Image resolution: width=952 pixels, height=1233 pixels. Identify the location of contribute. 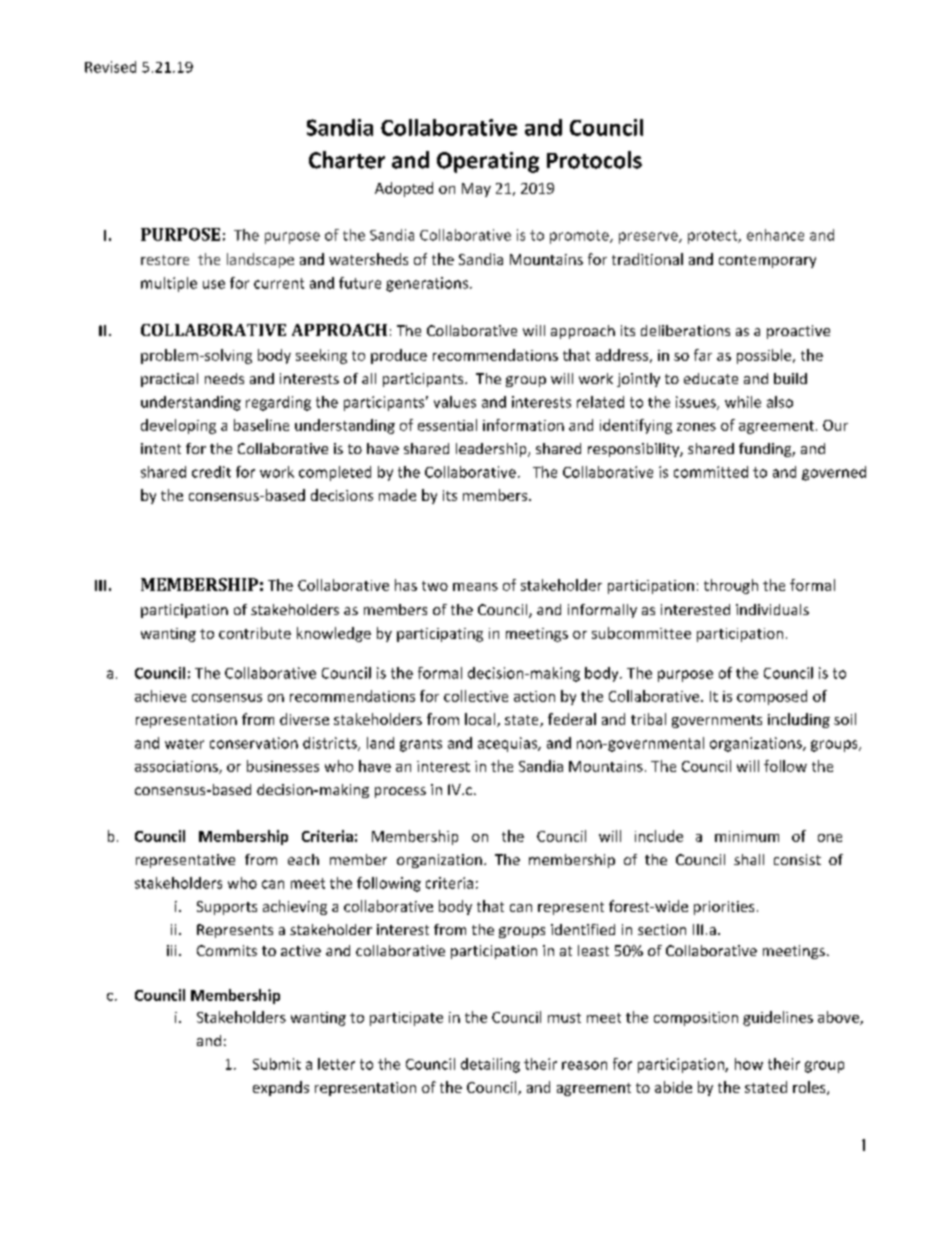
(255, 633).
